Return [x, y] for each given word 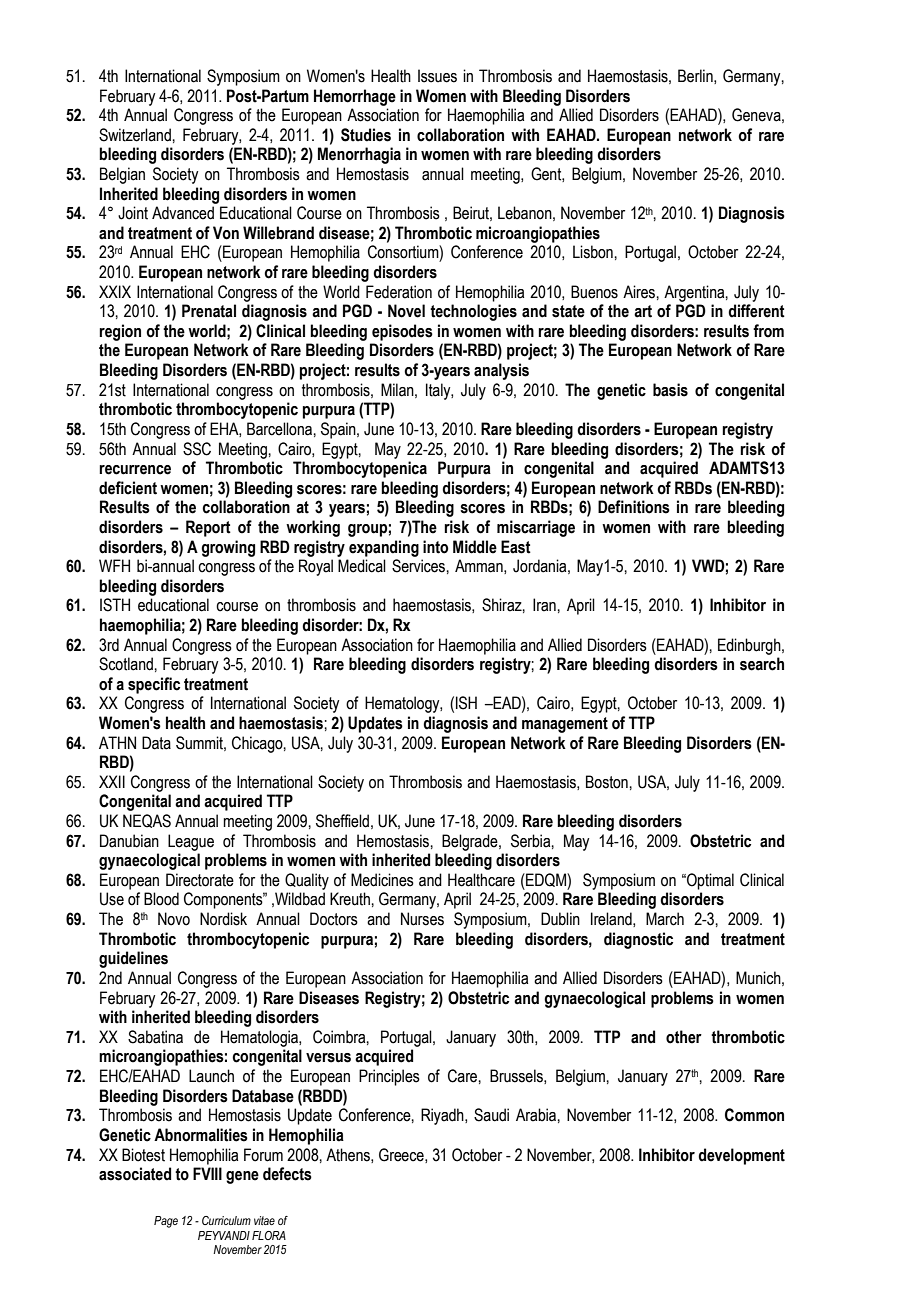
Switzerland [136, 135]
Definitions [634, 507]
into [435, 547]
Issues [437, 76]
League [191, 842]
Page [166, 1222]
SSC [197, 449]
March [665, 919]
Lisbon [594, 252]
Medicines [382, 880]
